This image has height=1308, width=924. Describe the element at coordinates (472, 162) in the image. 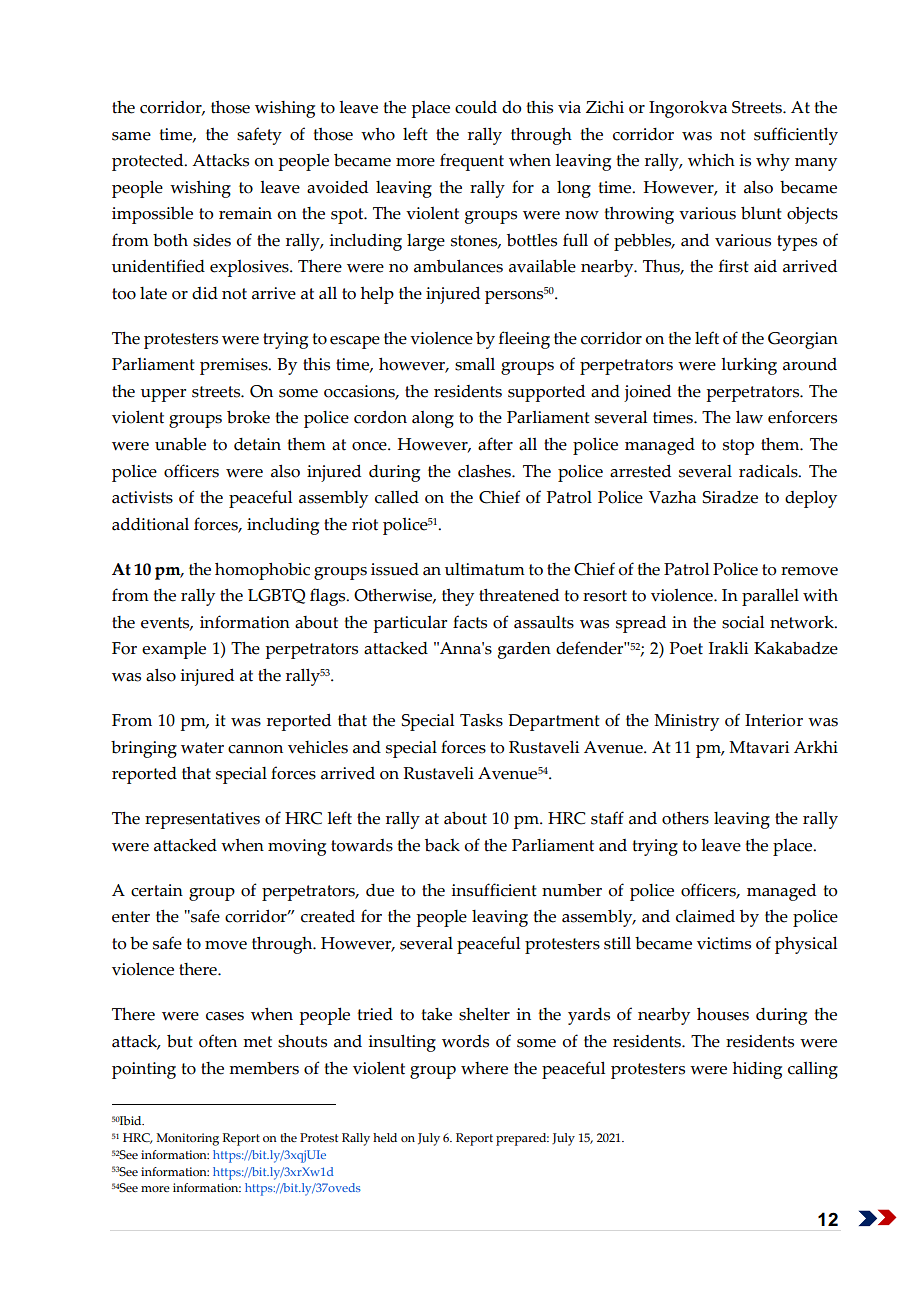

I see `frequent` at that location.
